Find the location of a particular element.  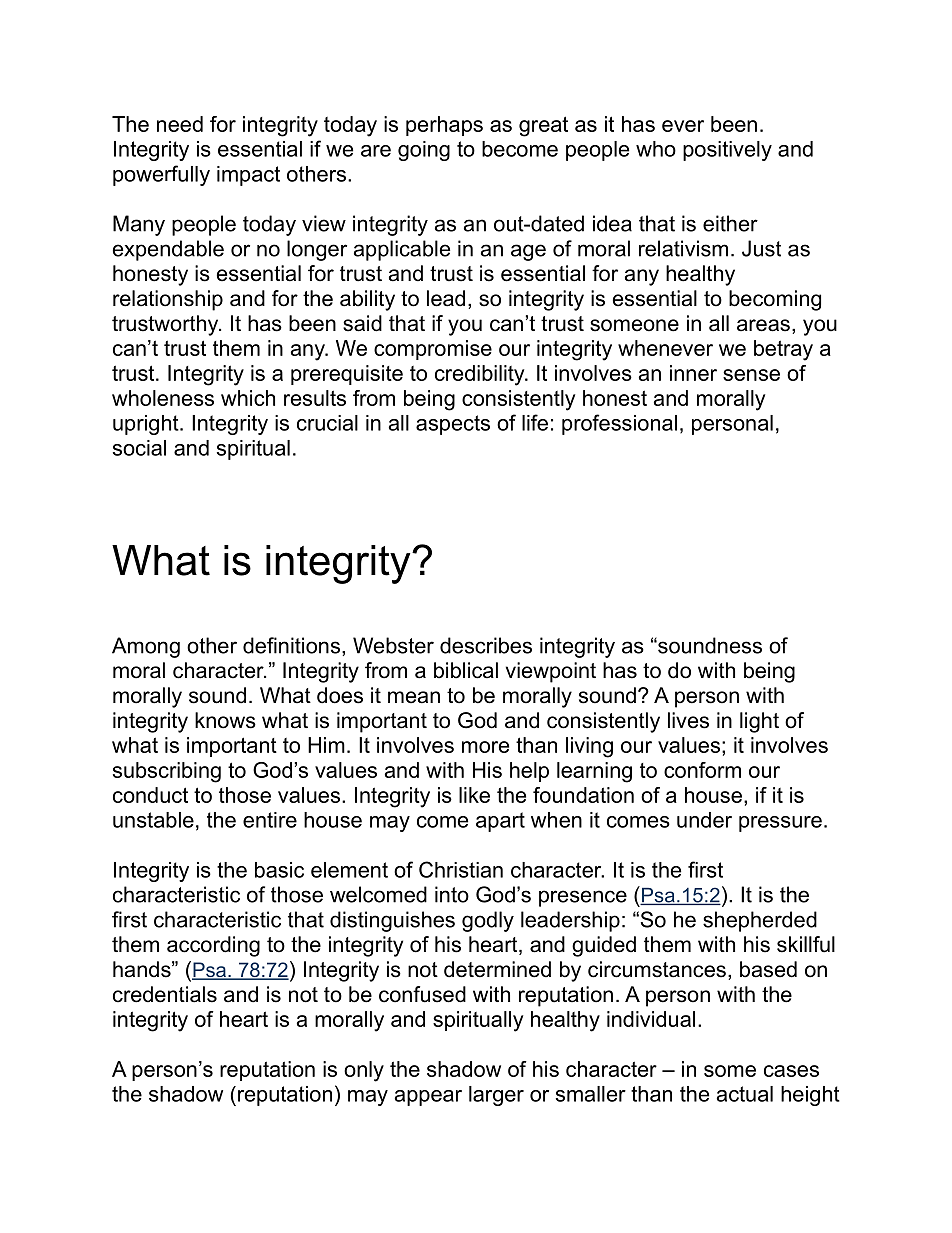

positively is located at coordinates (727, 151).
